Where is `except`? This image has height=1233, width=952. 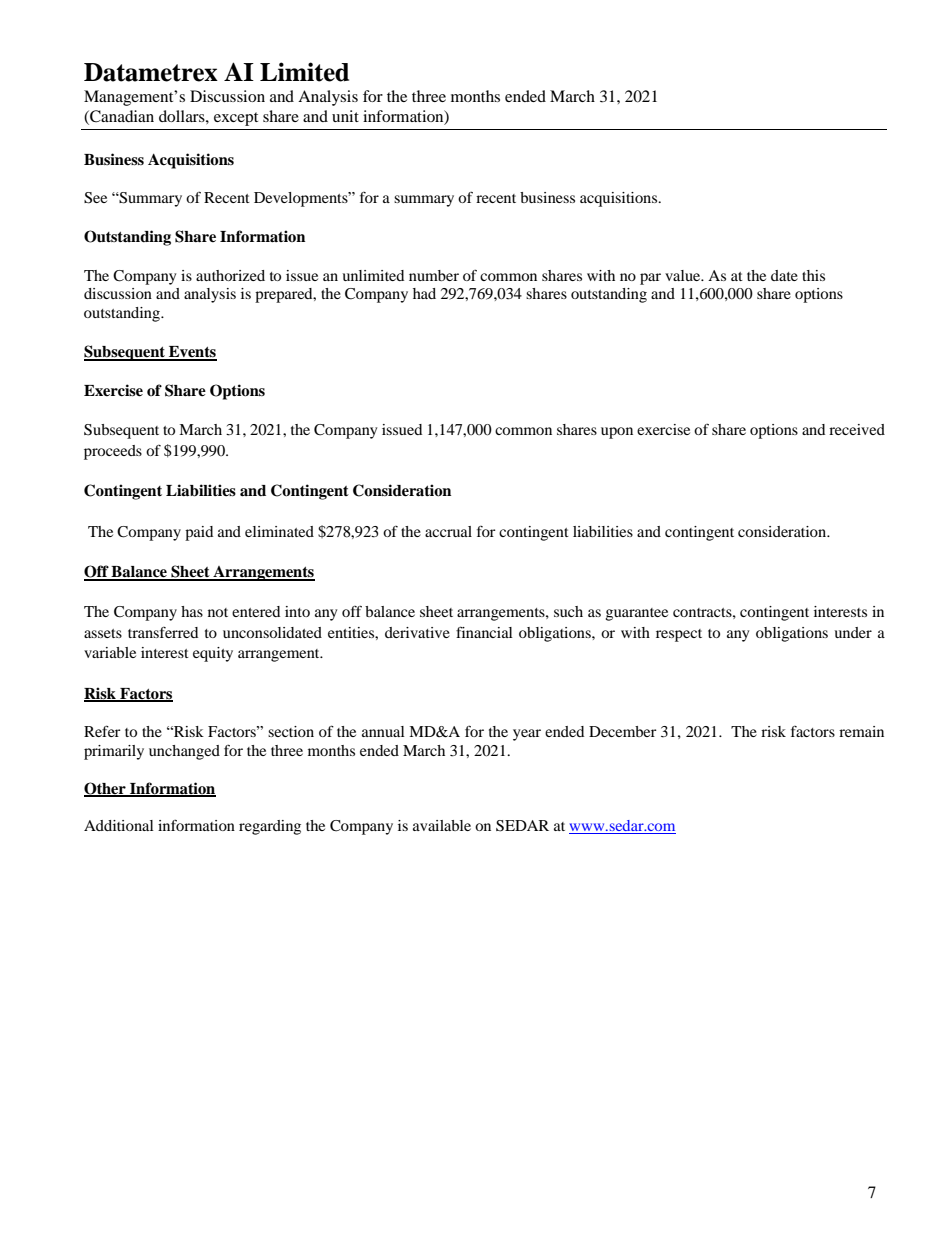
except is located at coordinates (236, 119).
